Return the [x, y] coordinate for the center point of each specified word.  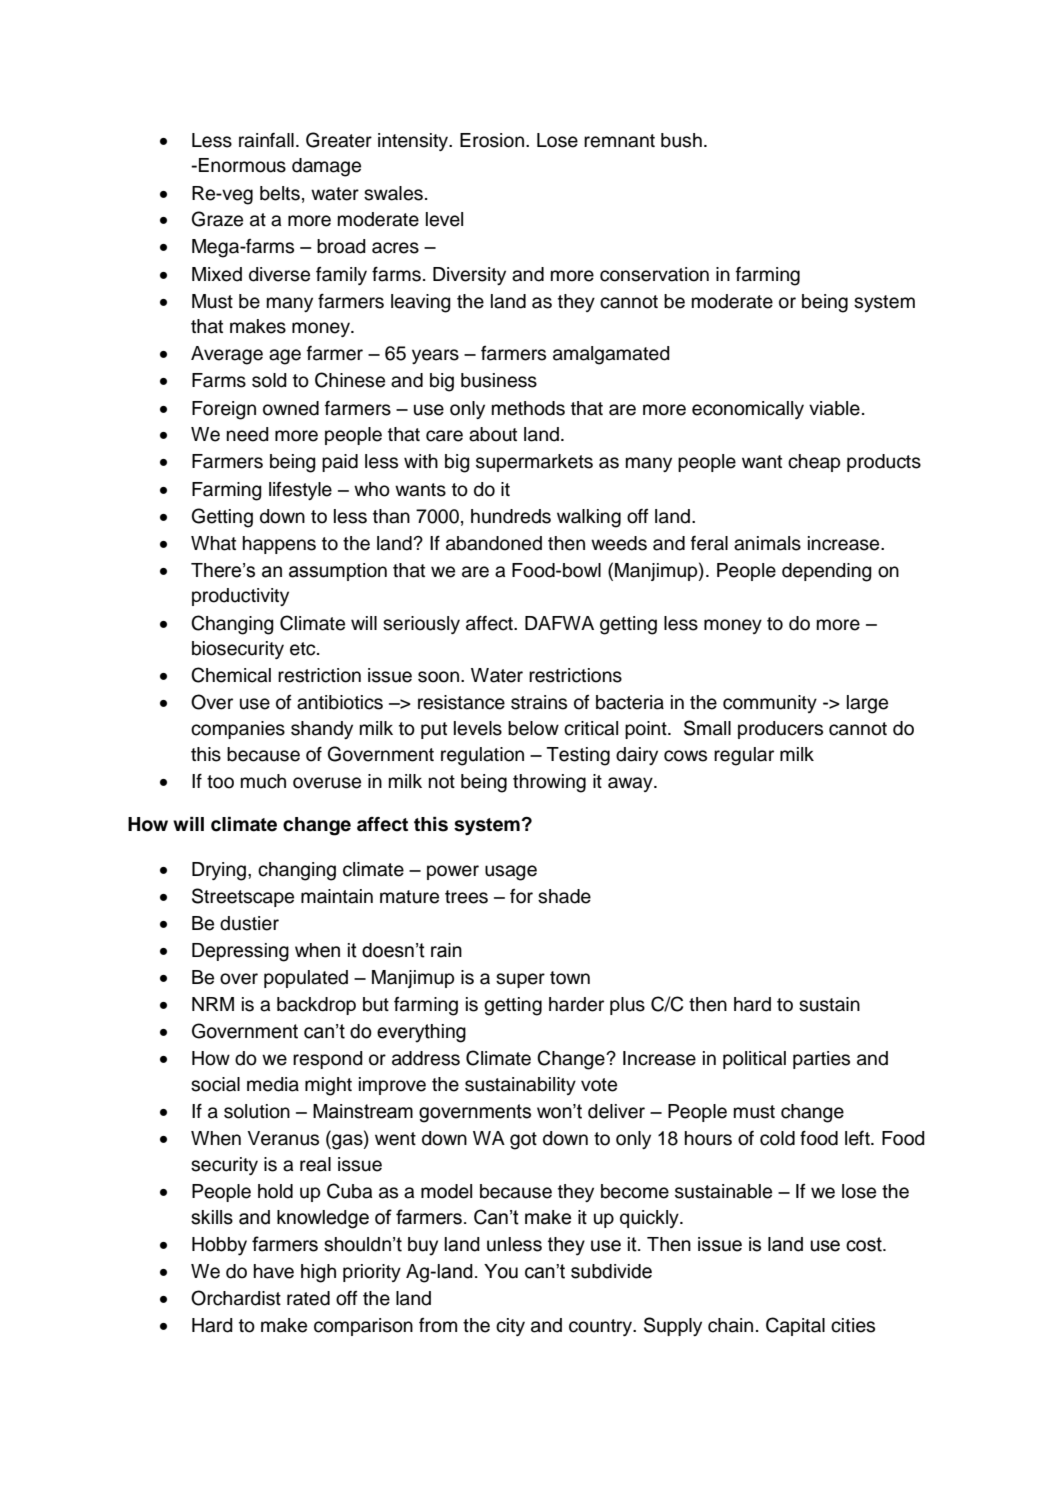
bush [681, 140]
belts [280, 193]
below [533, 728]
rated [308, 1298]
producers [780, 730]
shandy [322, 730]
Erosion [492, 140]
